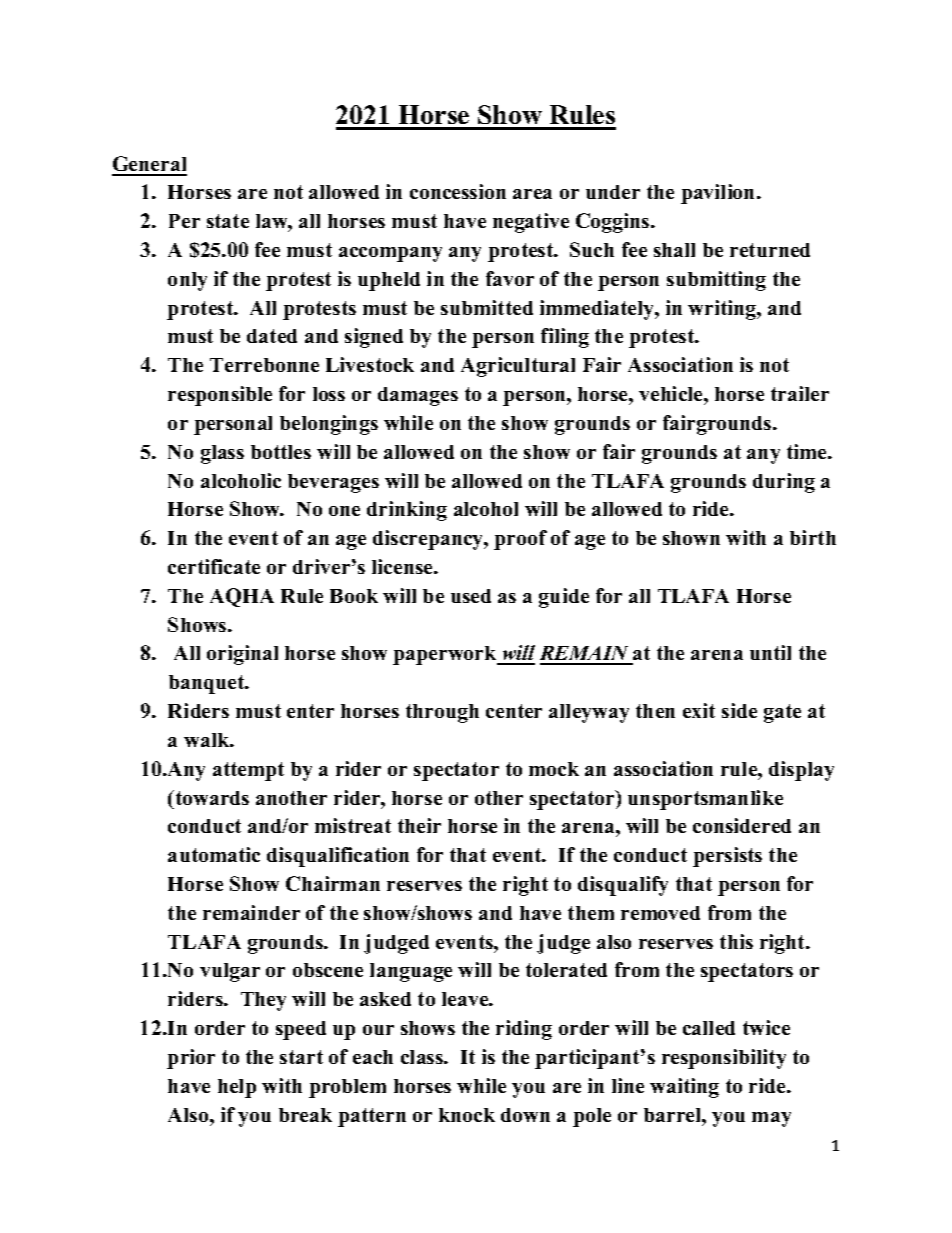  Describe the element at coordinates (531, 223) in the screenshot. I see `negative` at that location.
